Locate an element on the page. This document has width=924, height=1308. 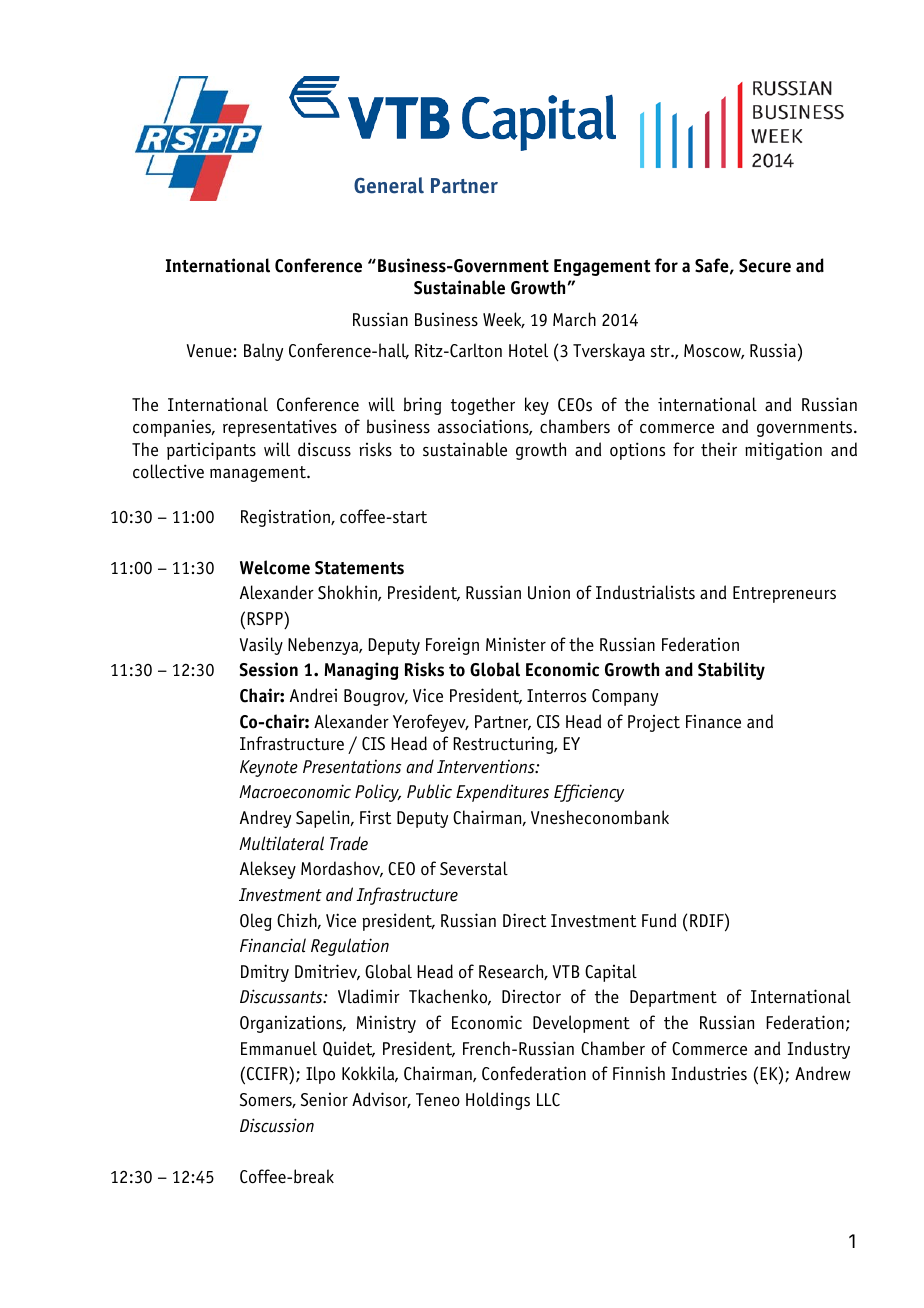
Keynote is located at coordinates (269, 768).
